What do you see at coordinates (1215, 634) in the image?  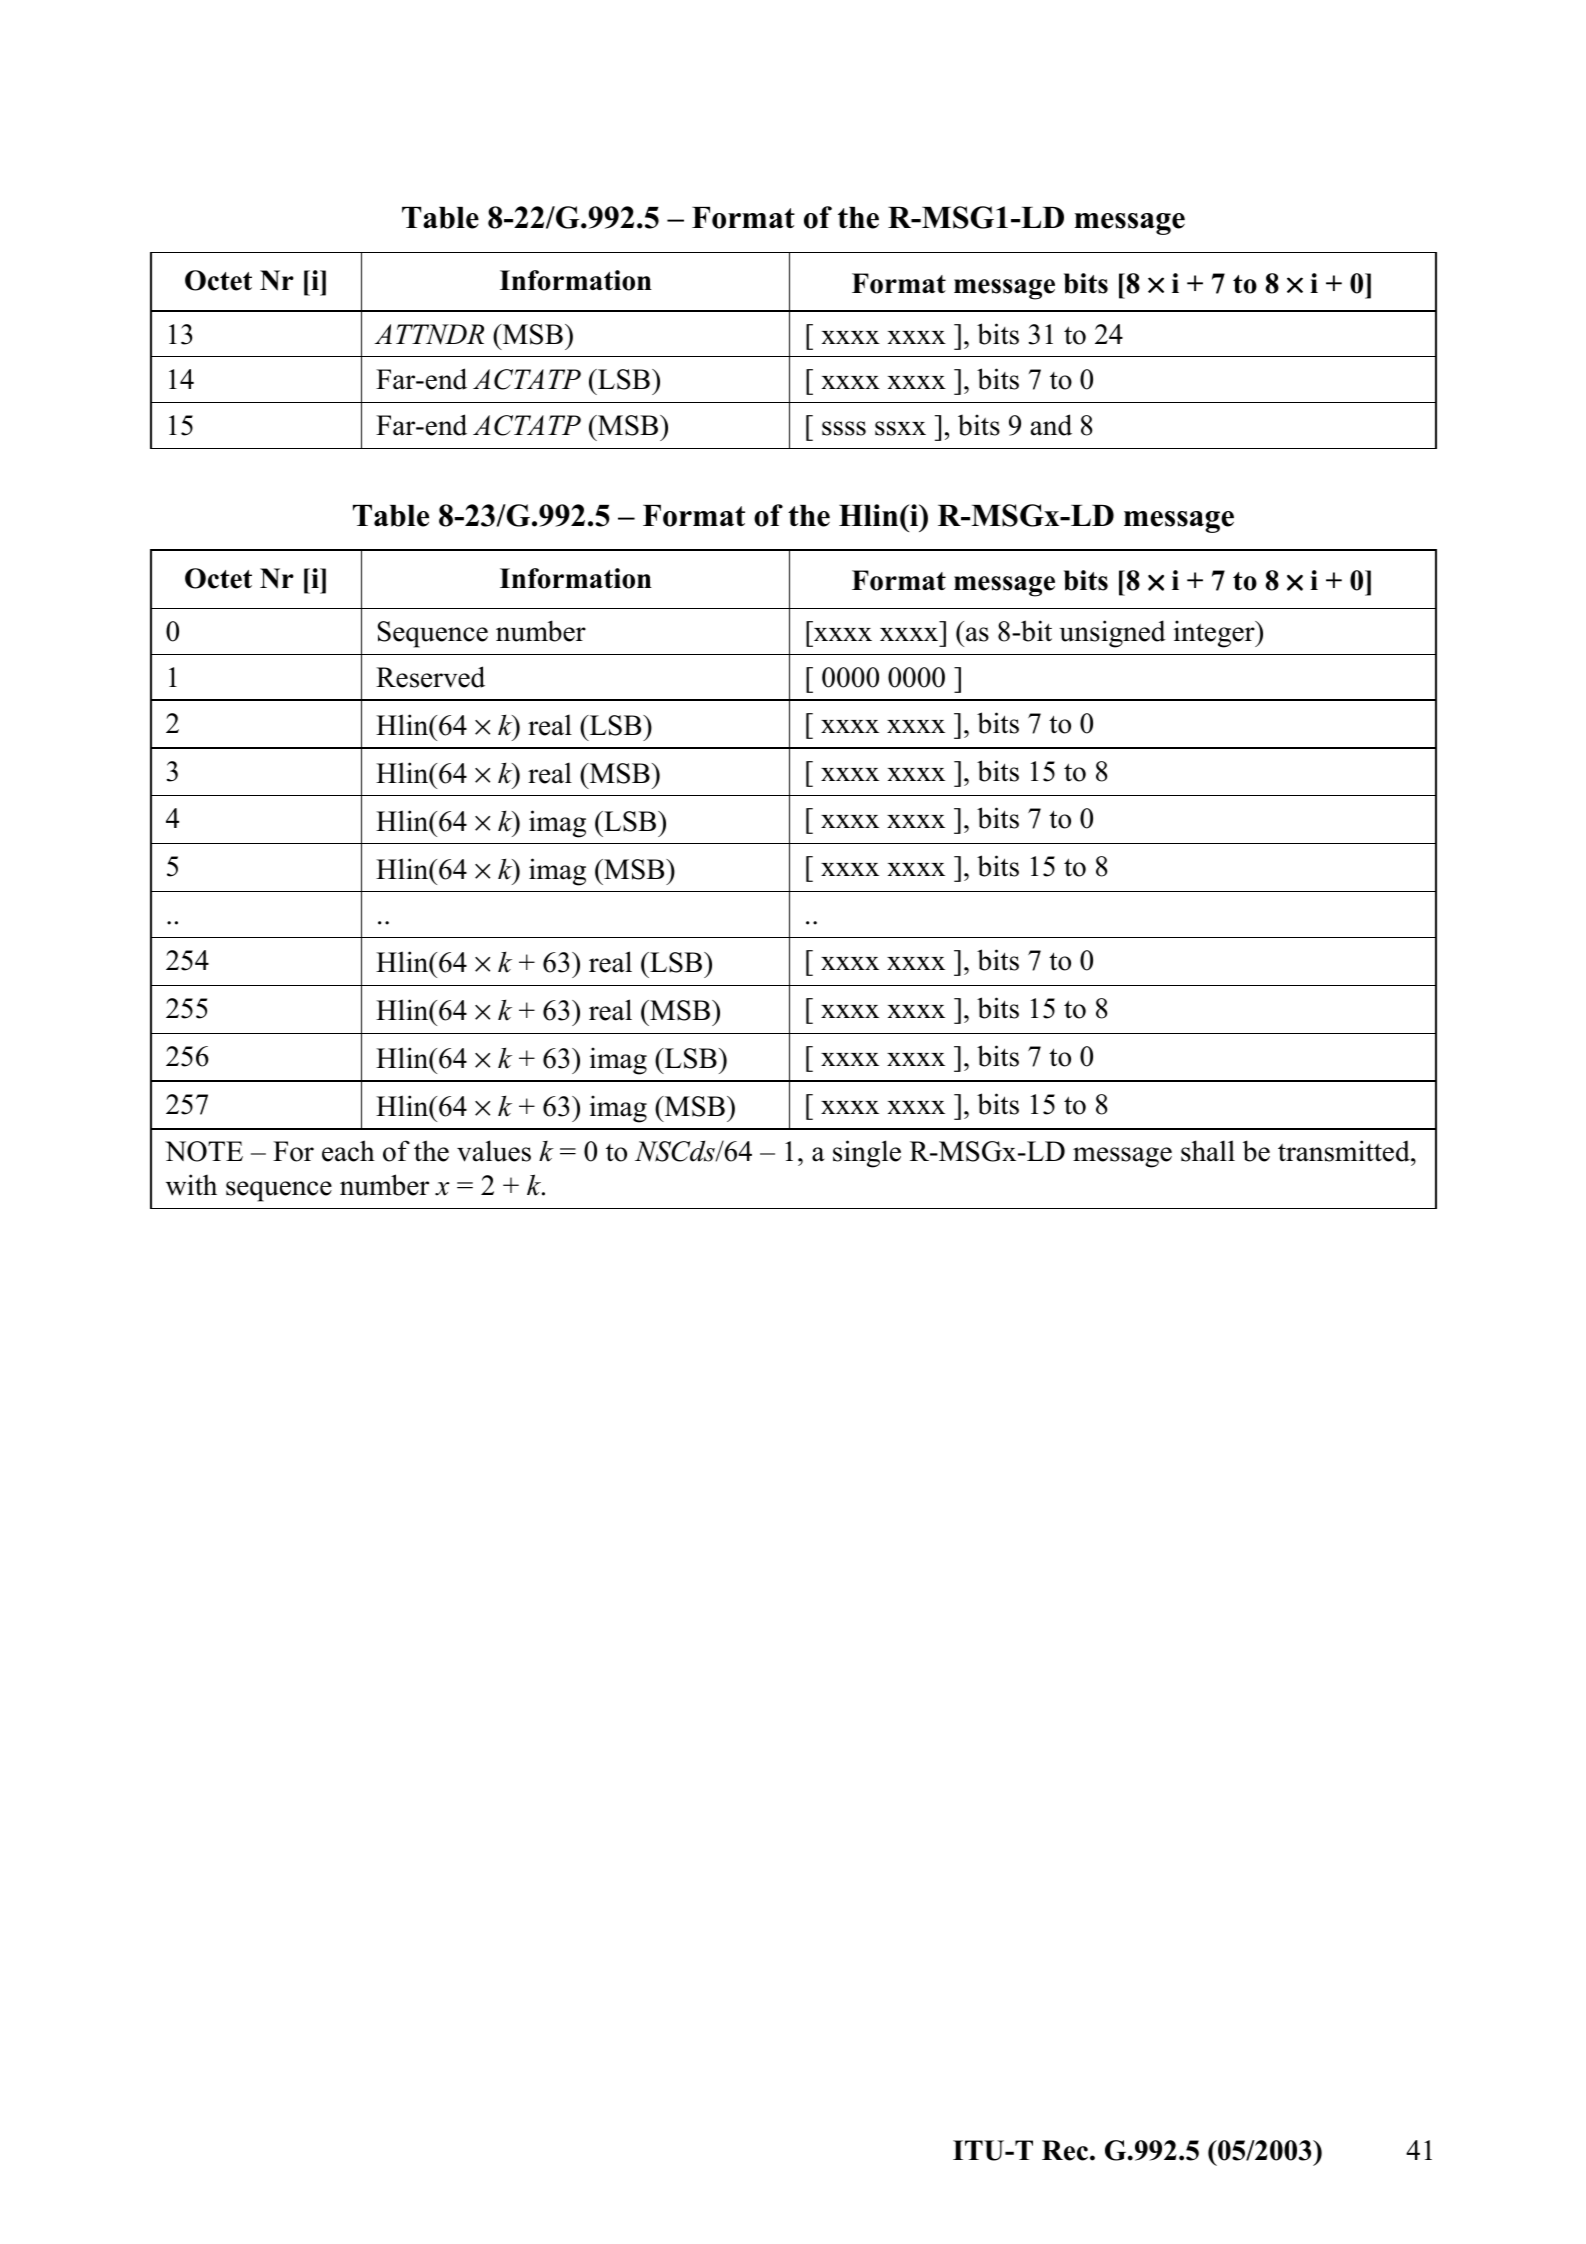 I see `integer` at bounding box center [1215, 634].
